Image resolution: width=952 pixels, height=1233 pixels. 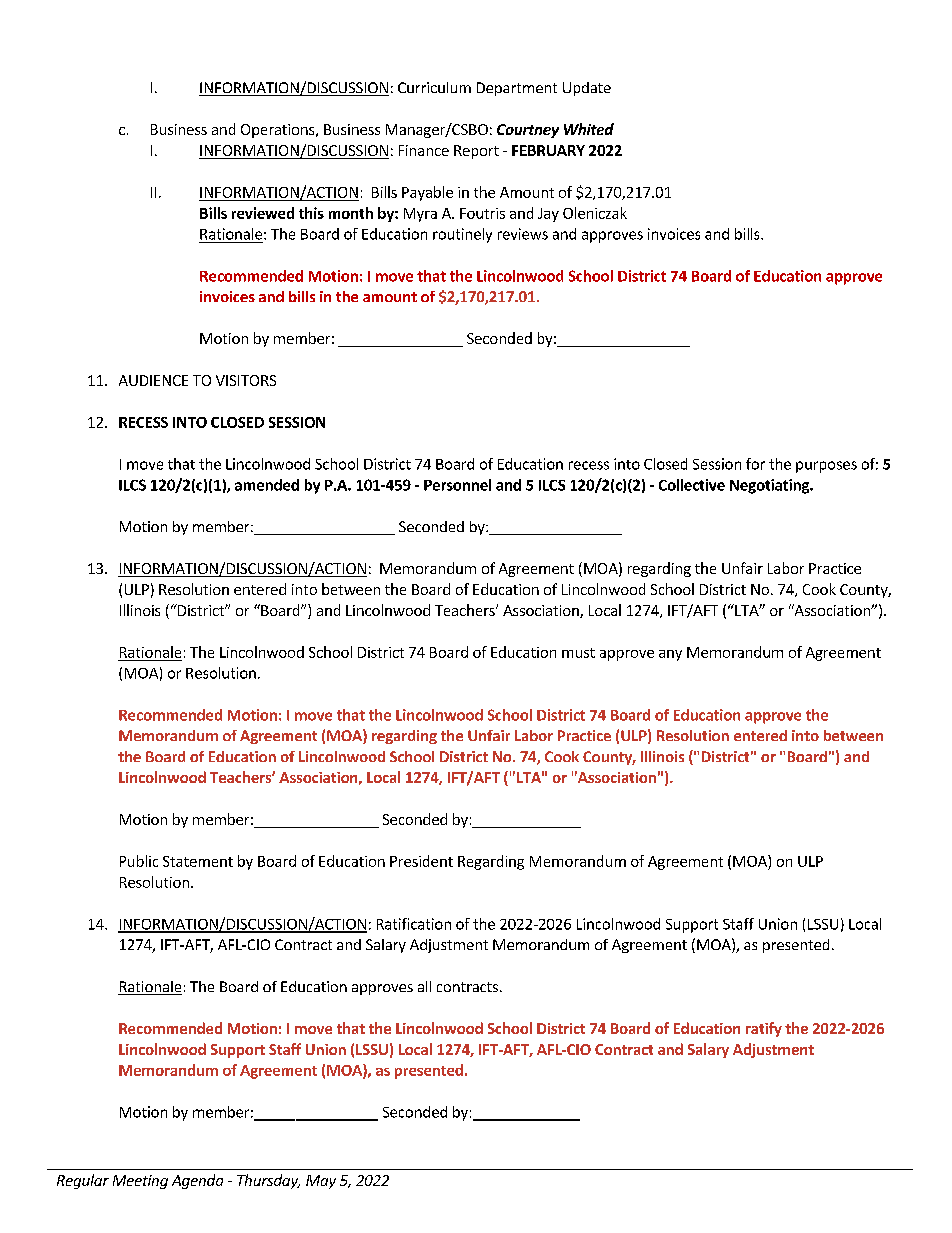 What do you see at coordinates (198, 861) in the screenshot?
I see `Statement` at bounding box center [198, 861].
